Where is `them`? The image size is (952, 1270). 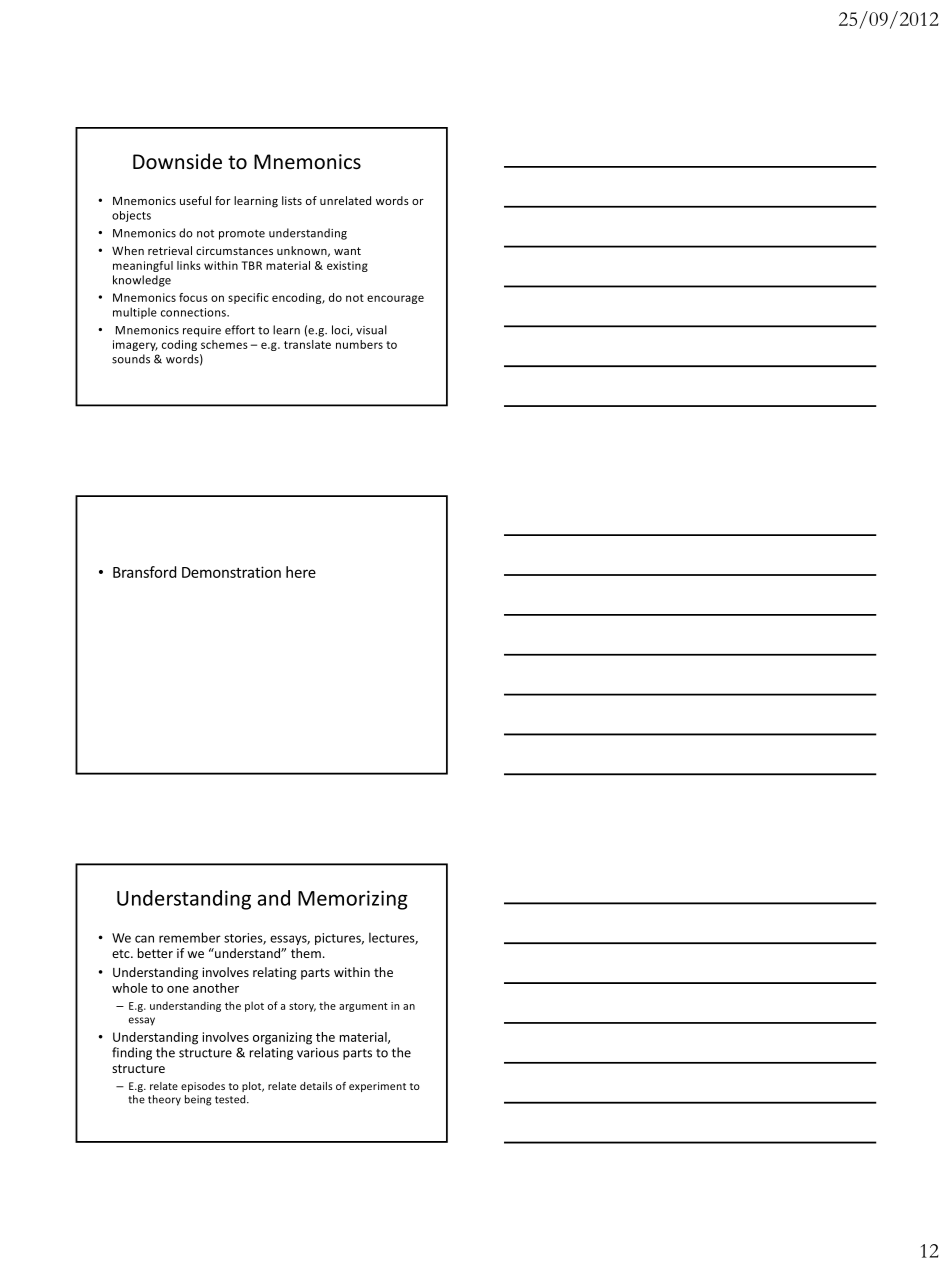 them is located at coordinates (306, 953).
